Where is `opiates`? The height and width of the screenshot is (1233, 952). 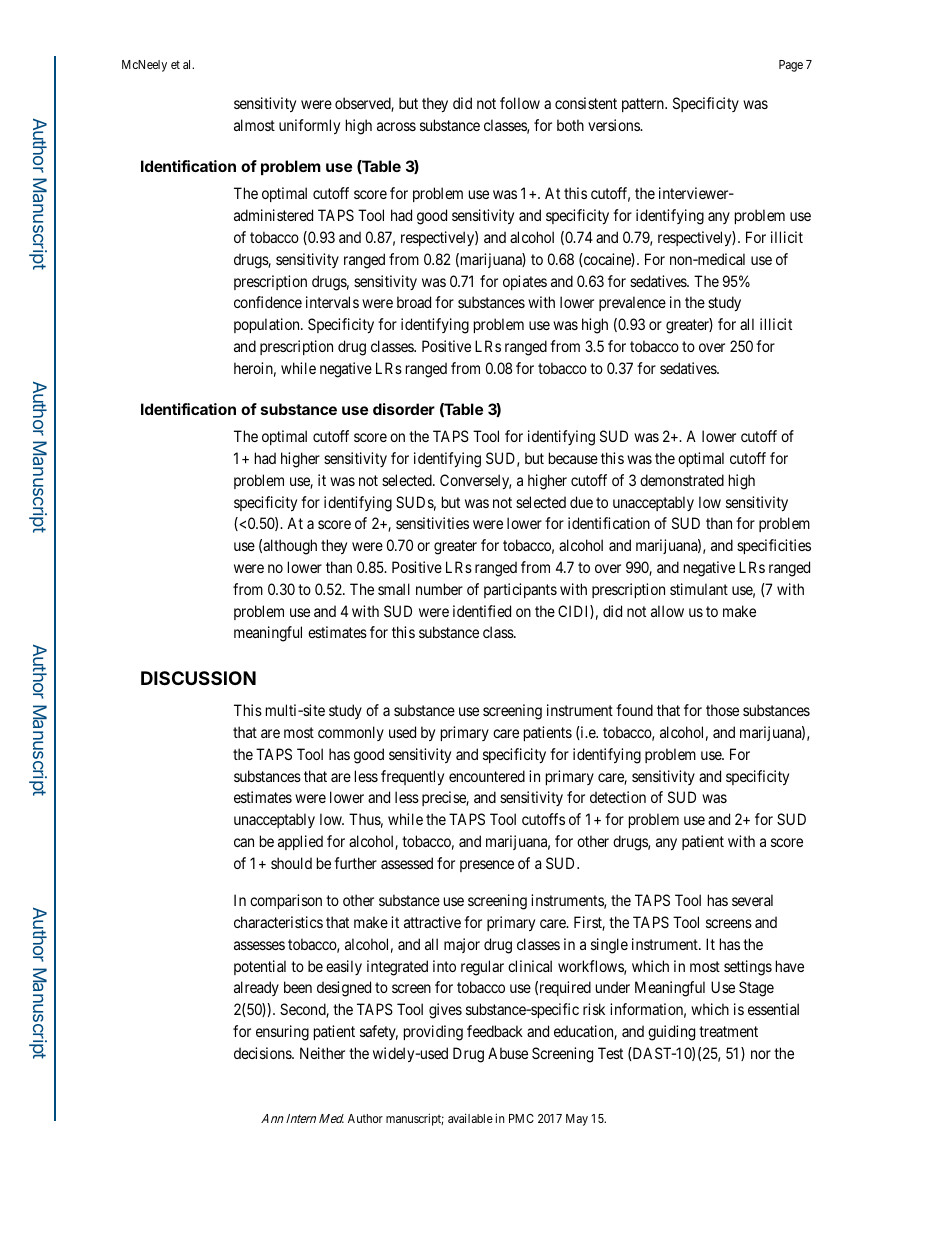
opiates is located at coordinates (525, 282).
